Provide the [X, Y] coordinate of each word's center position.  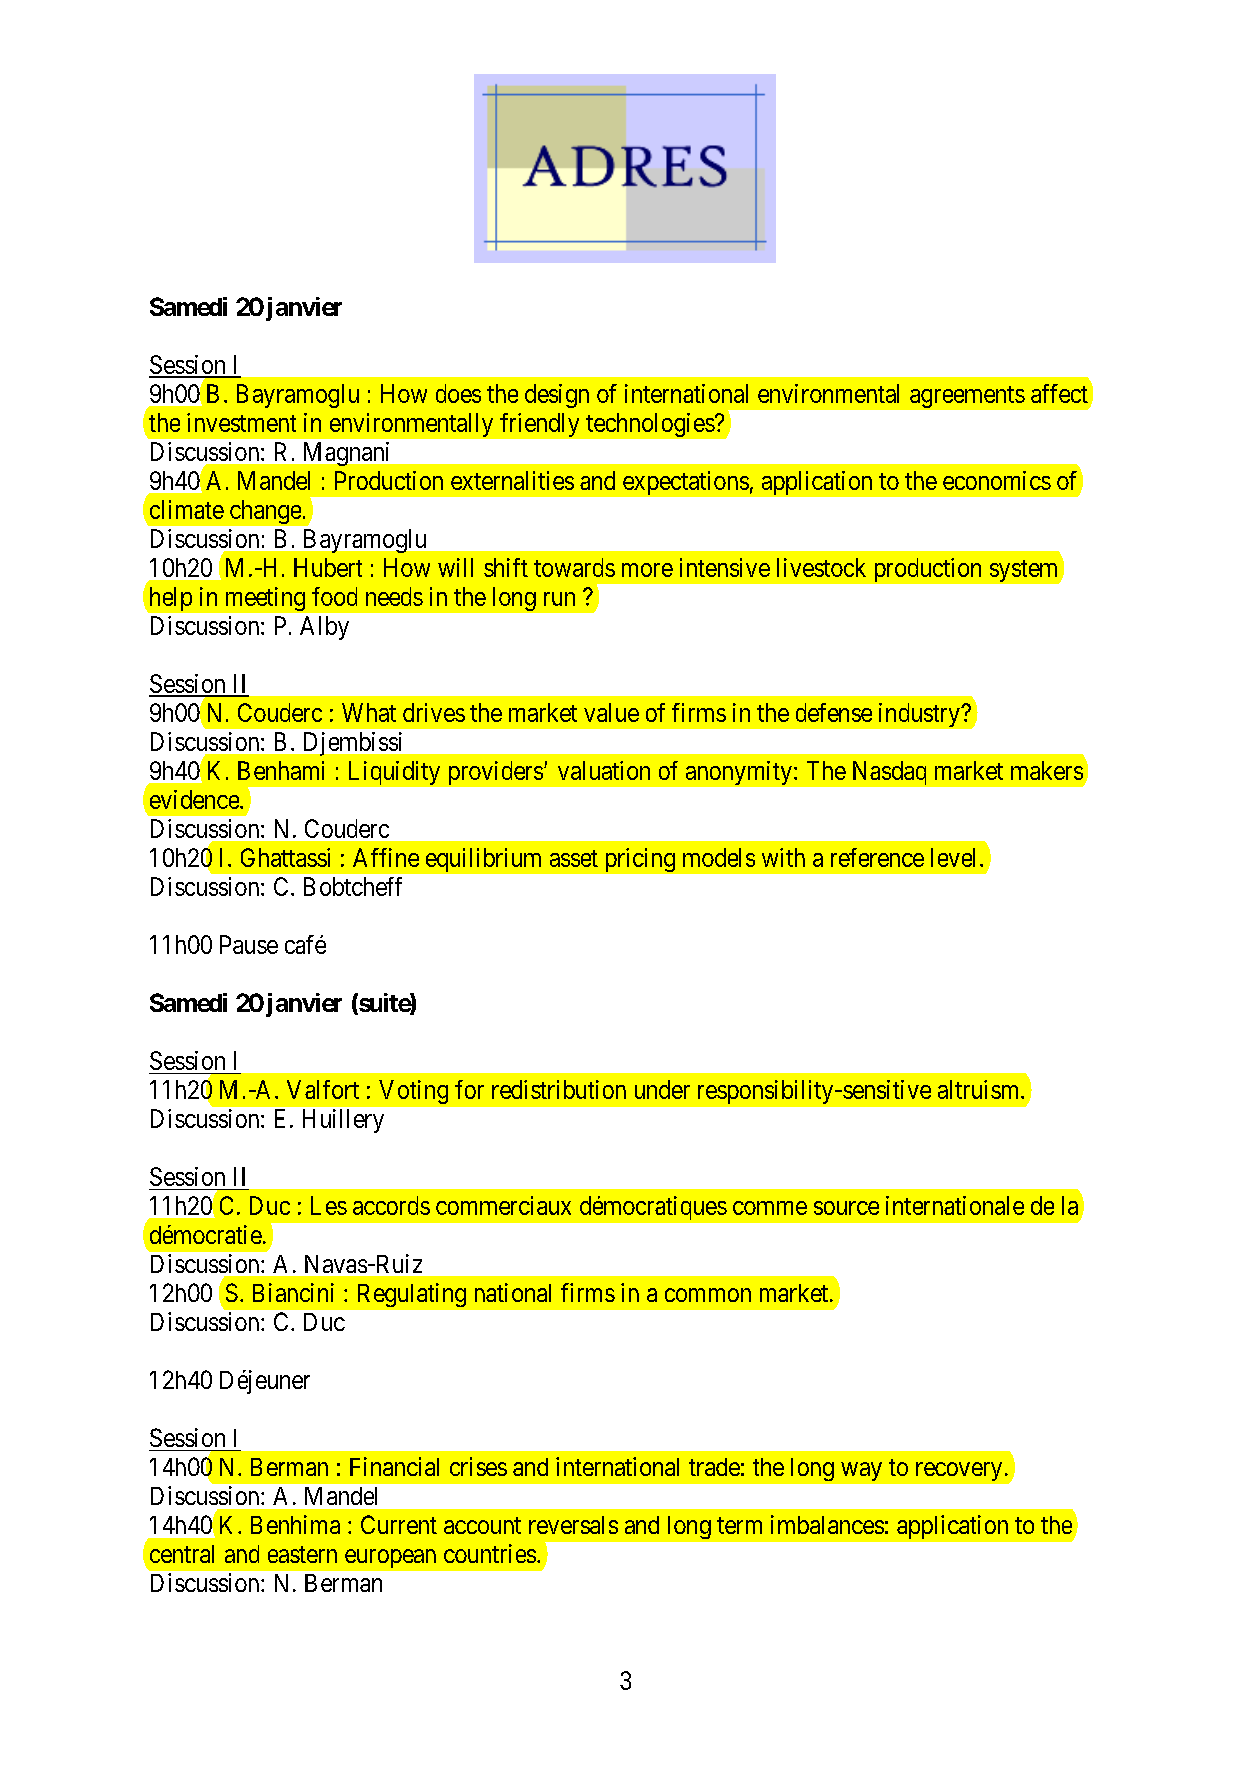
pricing [640, 860]
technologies [650, 425]
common [708, 1295]
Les [329, 1205]
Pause [249, 944]
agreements [967, 397]
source [846, 1208]
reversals [573, 1525]
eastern [302, 1554]
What [369, 712]
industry [920, 715]
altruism [980, 1089]
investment [241, 422]
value [611, 712]
